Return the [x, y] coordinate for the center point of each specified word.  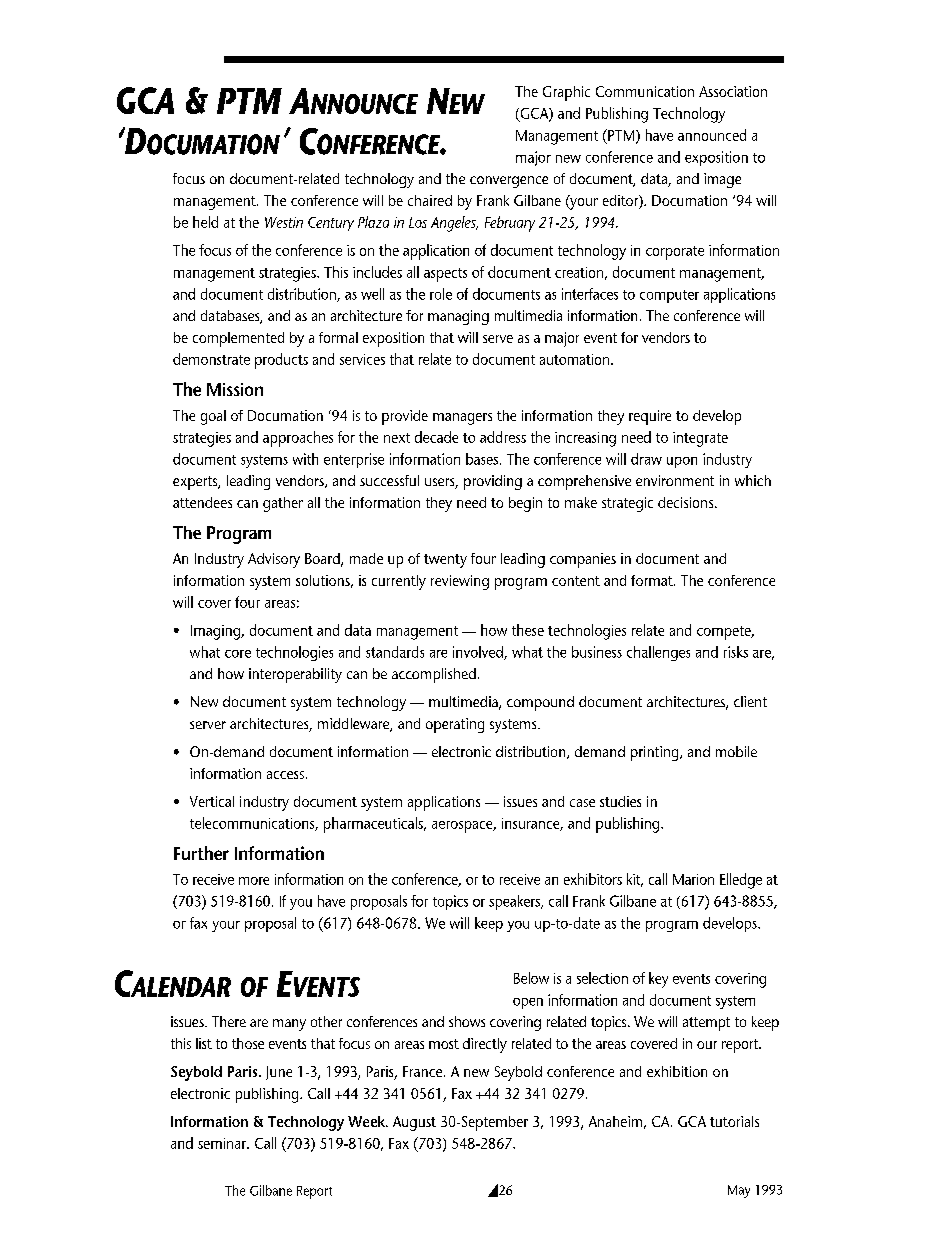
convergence [509, 182]
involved [479, 653]
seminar [223, 1143]
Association [733, 91]
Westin [284, 222]
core [238, 654]
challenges [658, 653]
